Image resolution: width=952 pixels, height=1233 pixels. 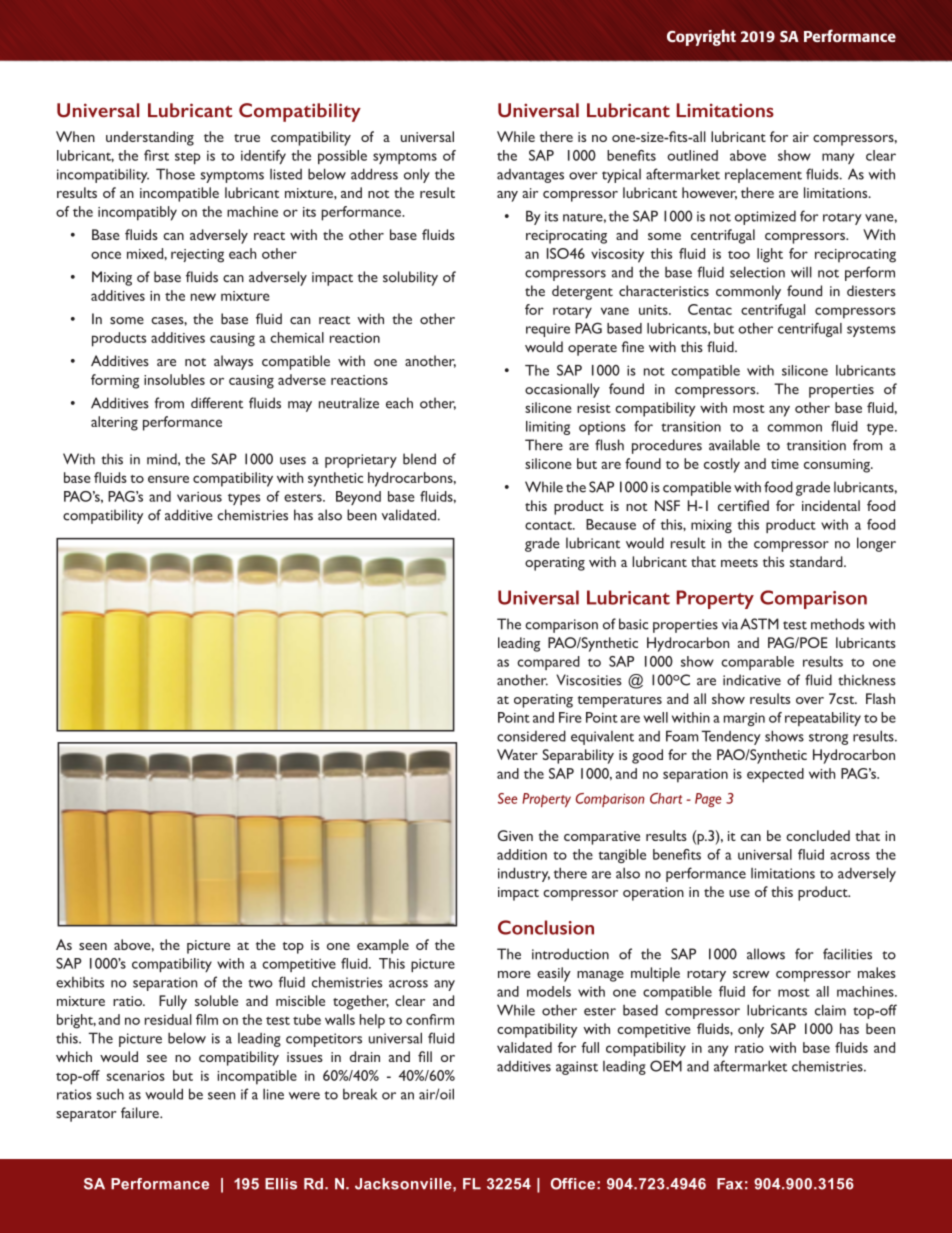 I want to click on failure, so click(x=141, y=1113).
